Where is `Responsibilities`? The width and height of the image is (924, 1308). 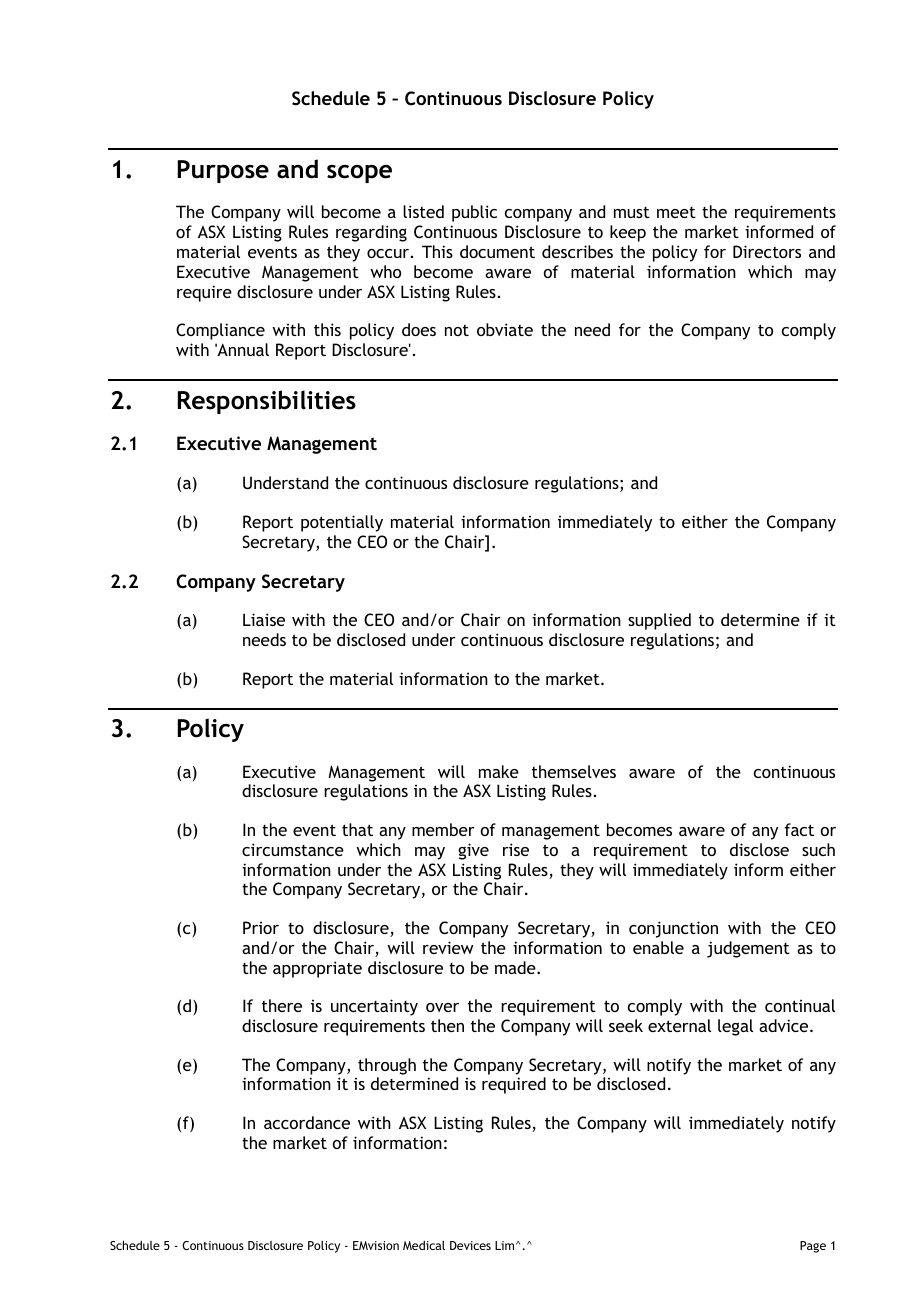 Responsibilities is located at coordinates (267, 402).
